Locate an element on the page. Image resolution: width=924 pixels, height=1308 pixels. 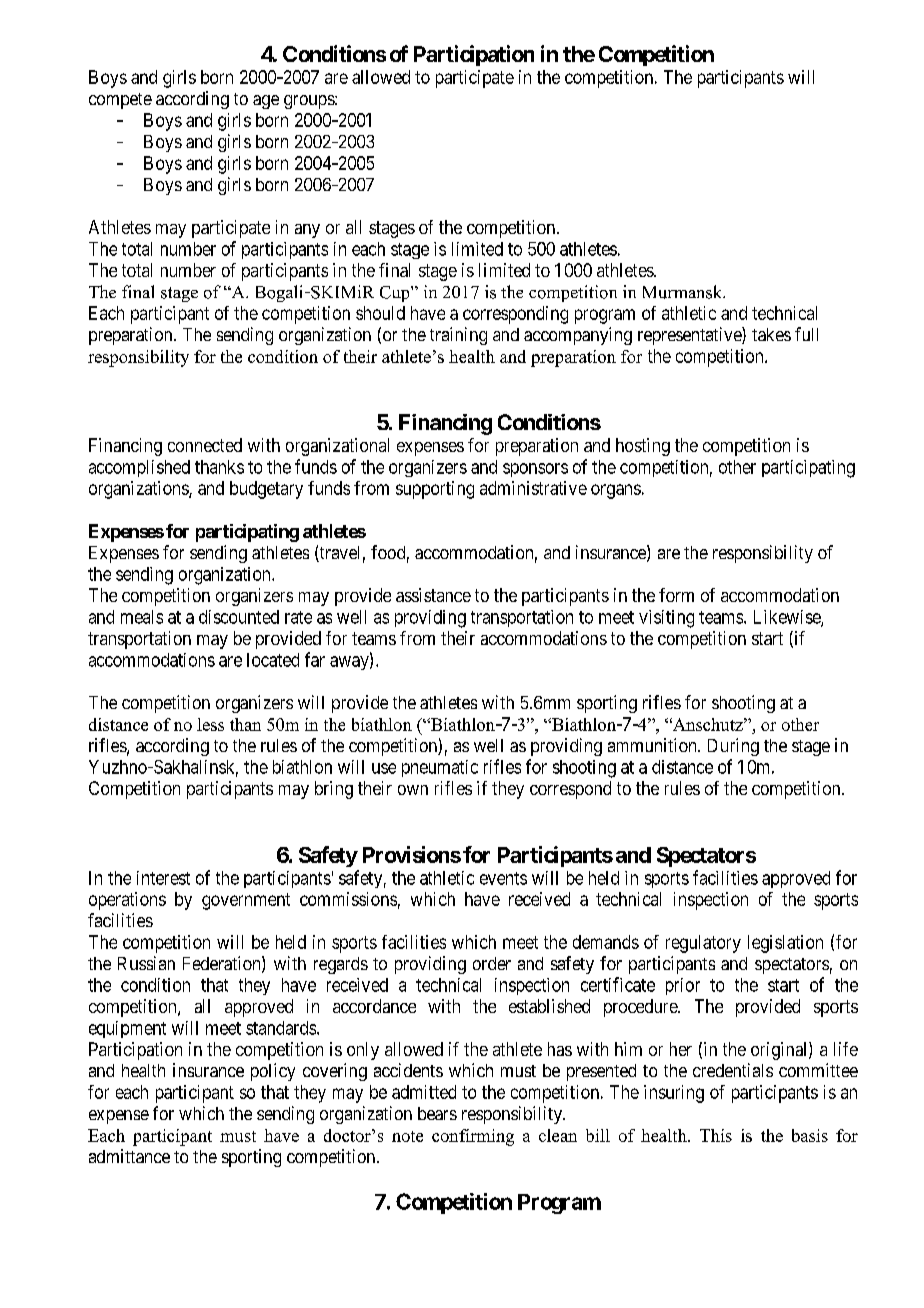
interest is located at coordinates (163, 878).
